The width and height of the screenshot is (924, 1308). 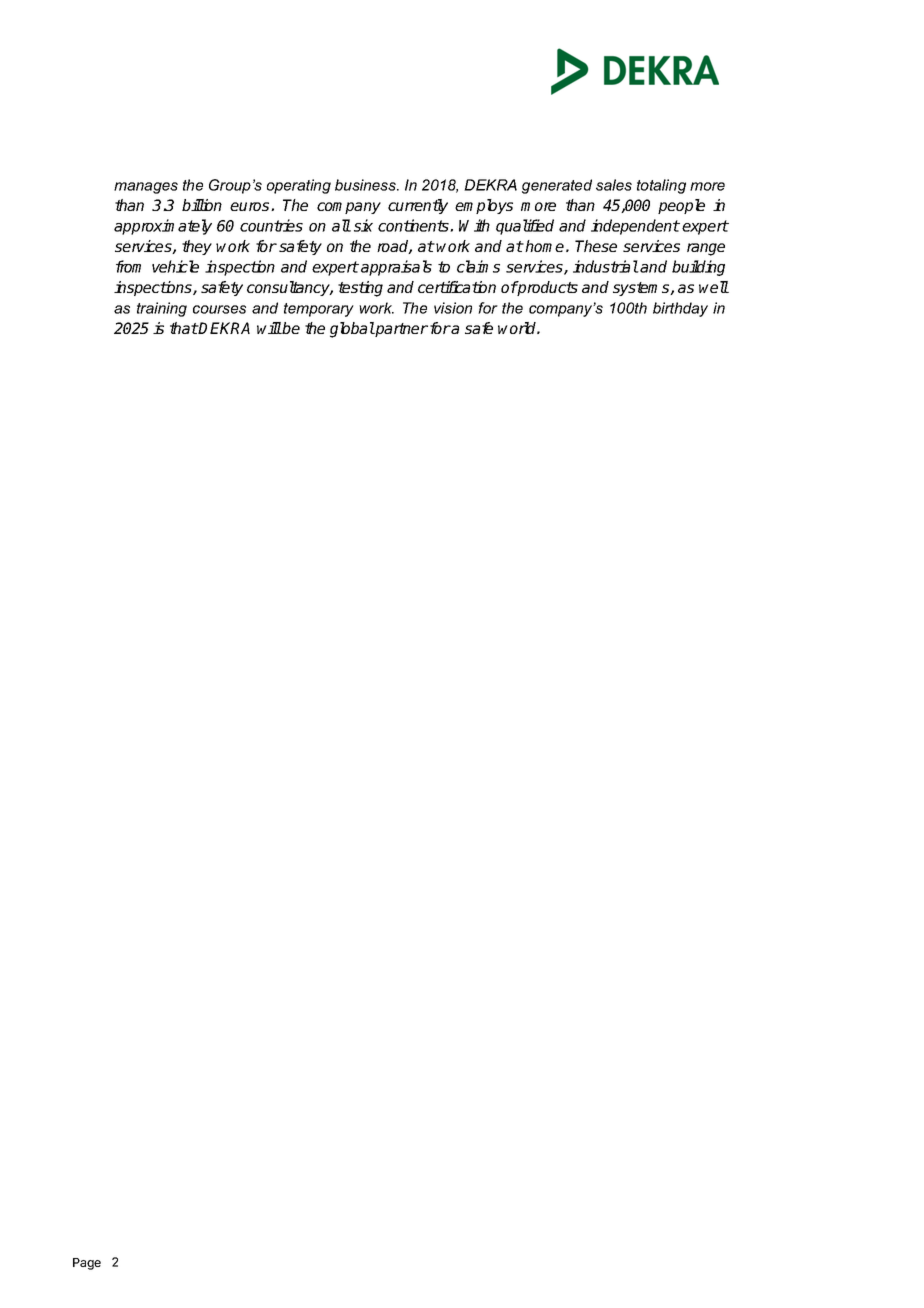 What do you see at coordinates (163, 227) in the screenshot?
I see `approximately` at bounding box center [163, 227].
